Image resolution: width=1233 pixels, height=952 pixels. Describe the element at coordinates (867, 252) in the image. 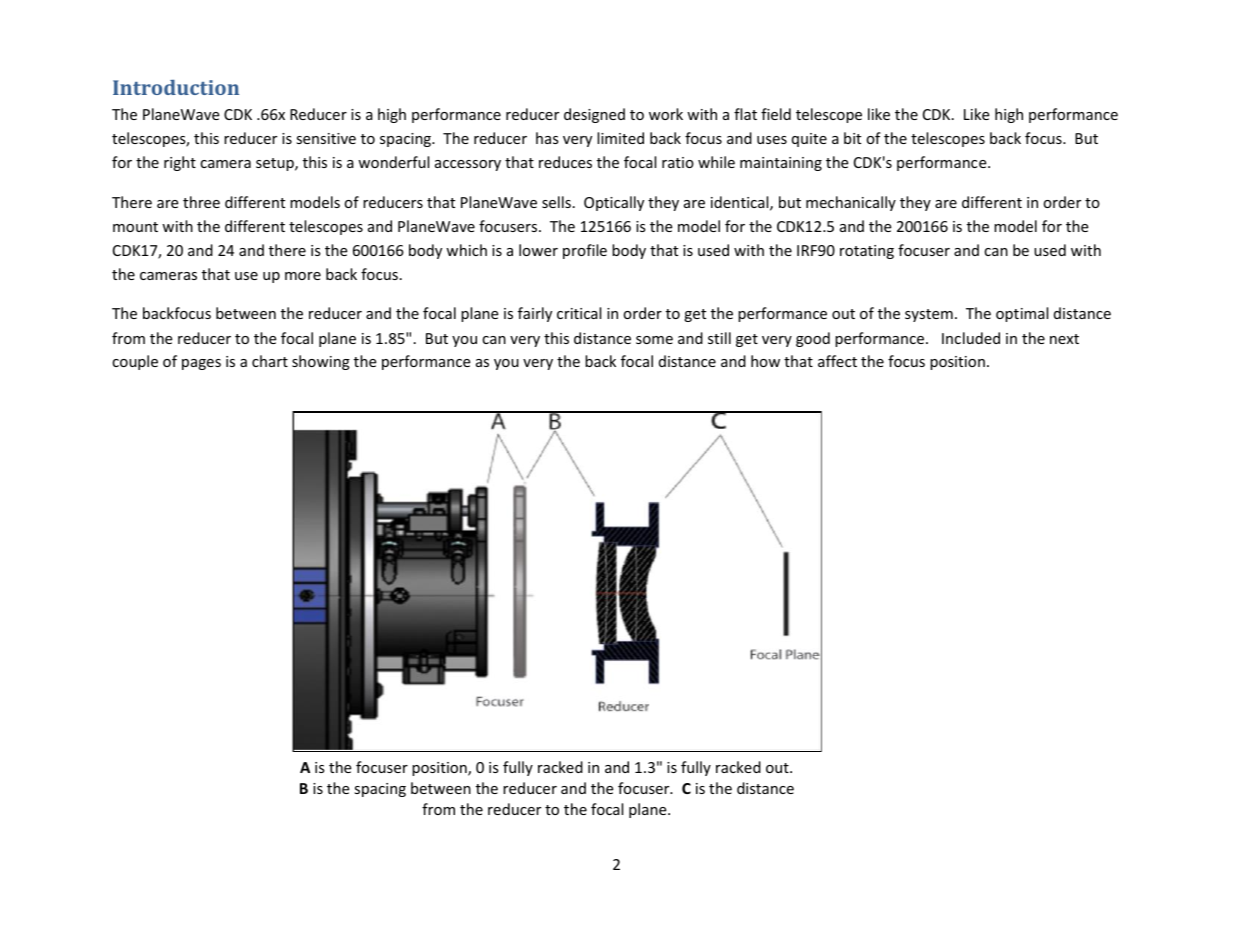

I see `rotating` at that location.
